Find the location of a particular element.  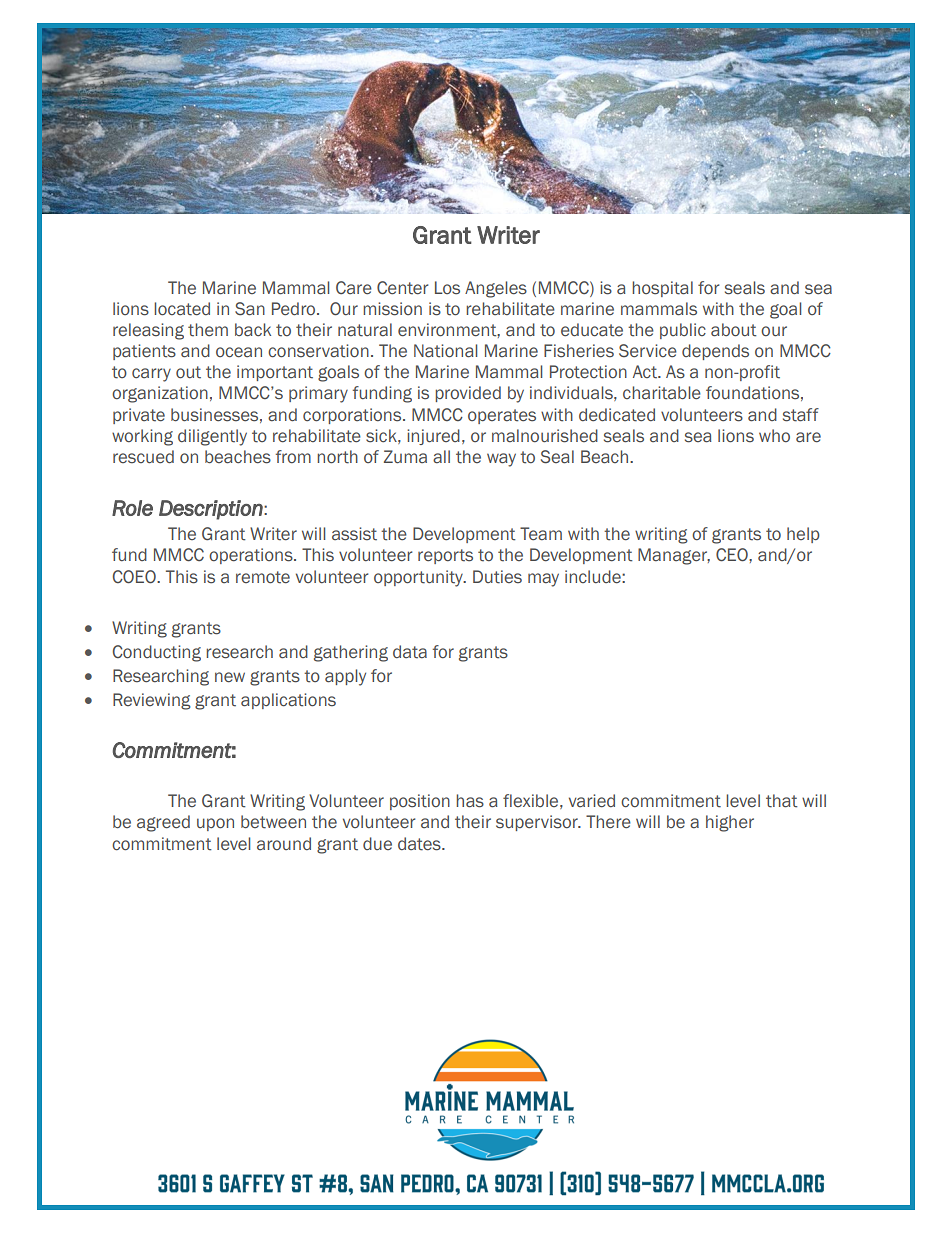

CEO is located at coordinates (733, 555).
